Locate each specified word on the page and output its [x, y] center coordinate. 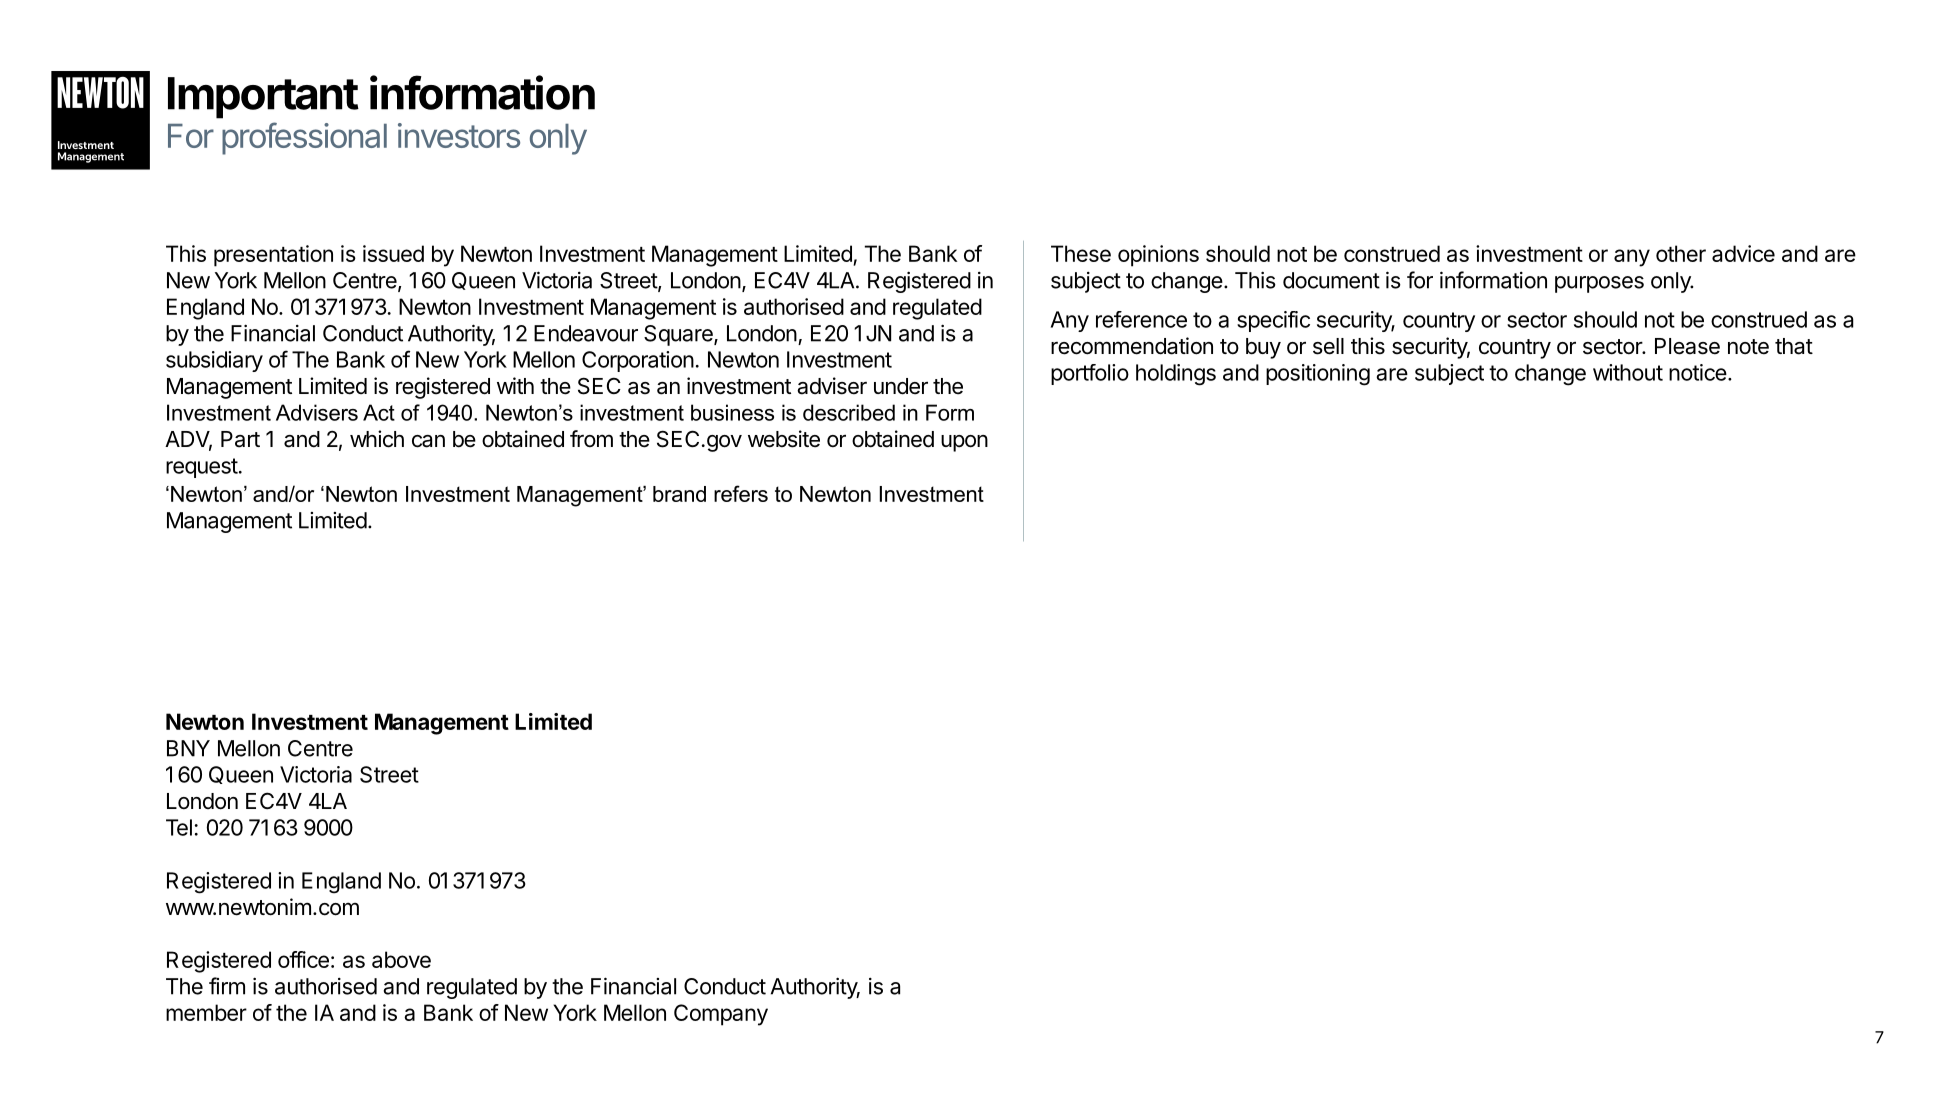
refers [741, 493]
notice [1698, 372]
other [1681, 253]
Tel [179, 827]
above [401, 959]
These [1081, 253]
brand [679, 494]
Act [379, 412]
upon [964, 443]
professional [304, 138]
